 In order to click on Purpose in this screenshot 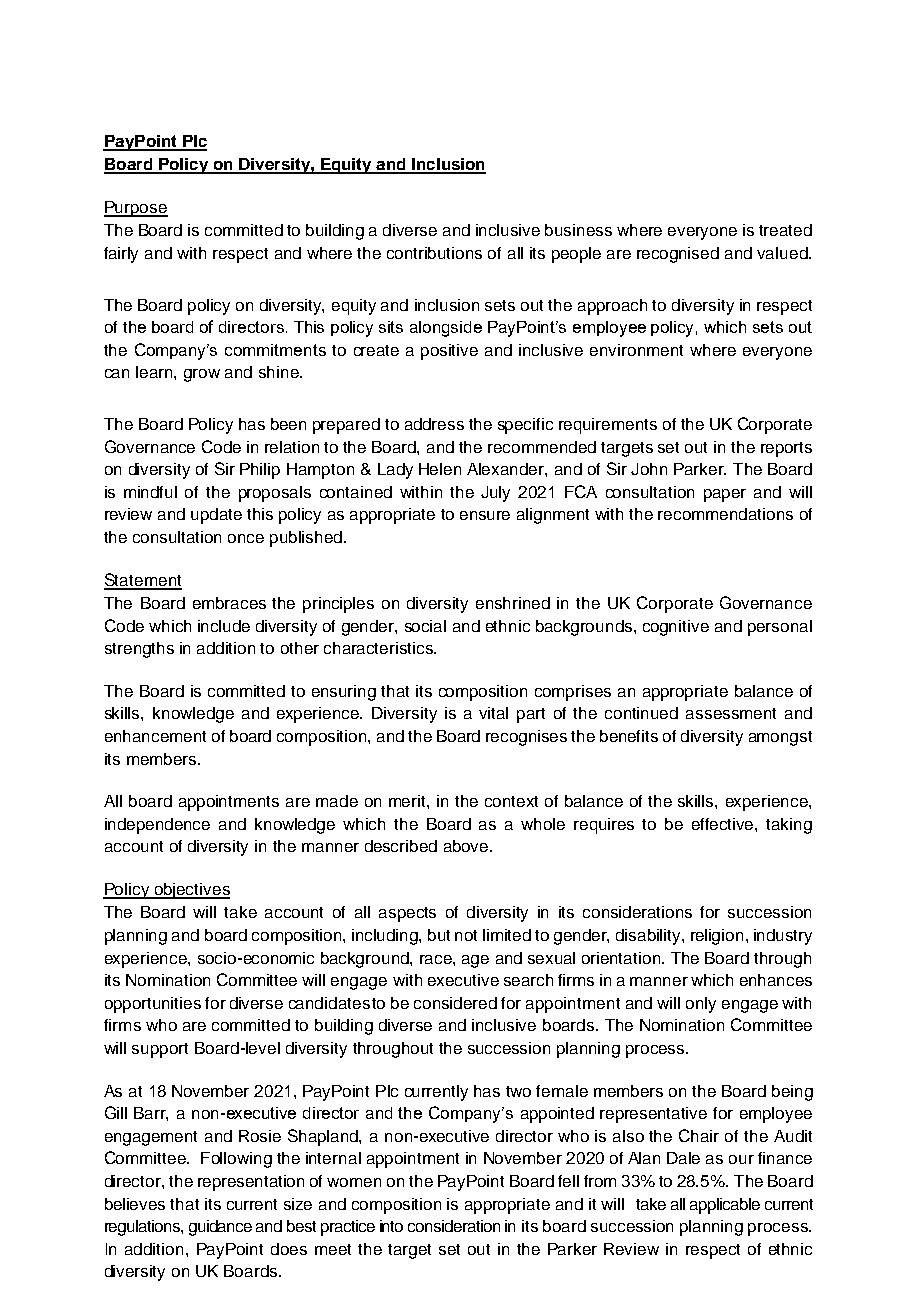, I will do `click(136, 209)`.
